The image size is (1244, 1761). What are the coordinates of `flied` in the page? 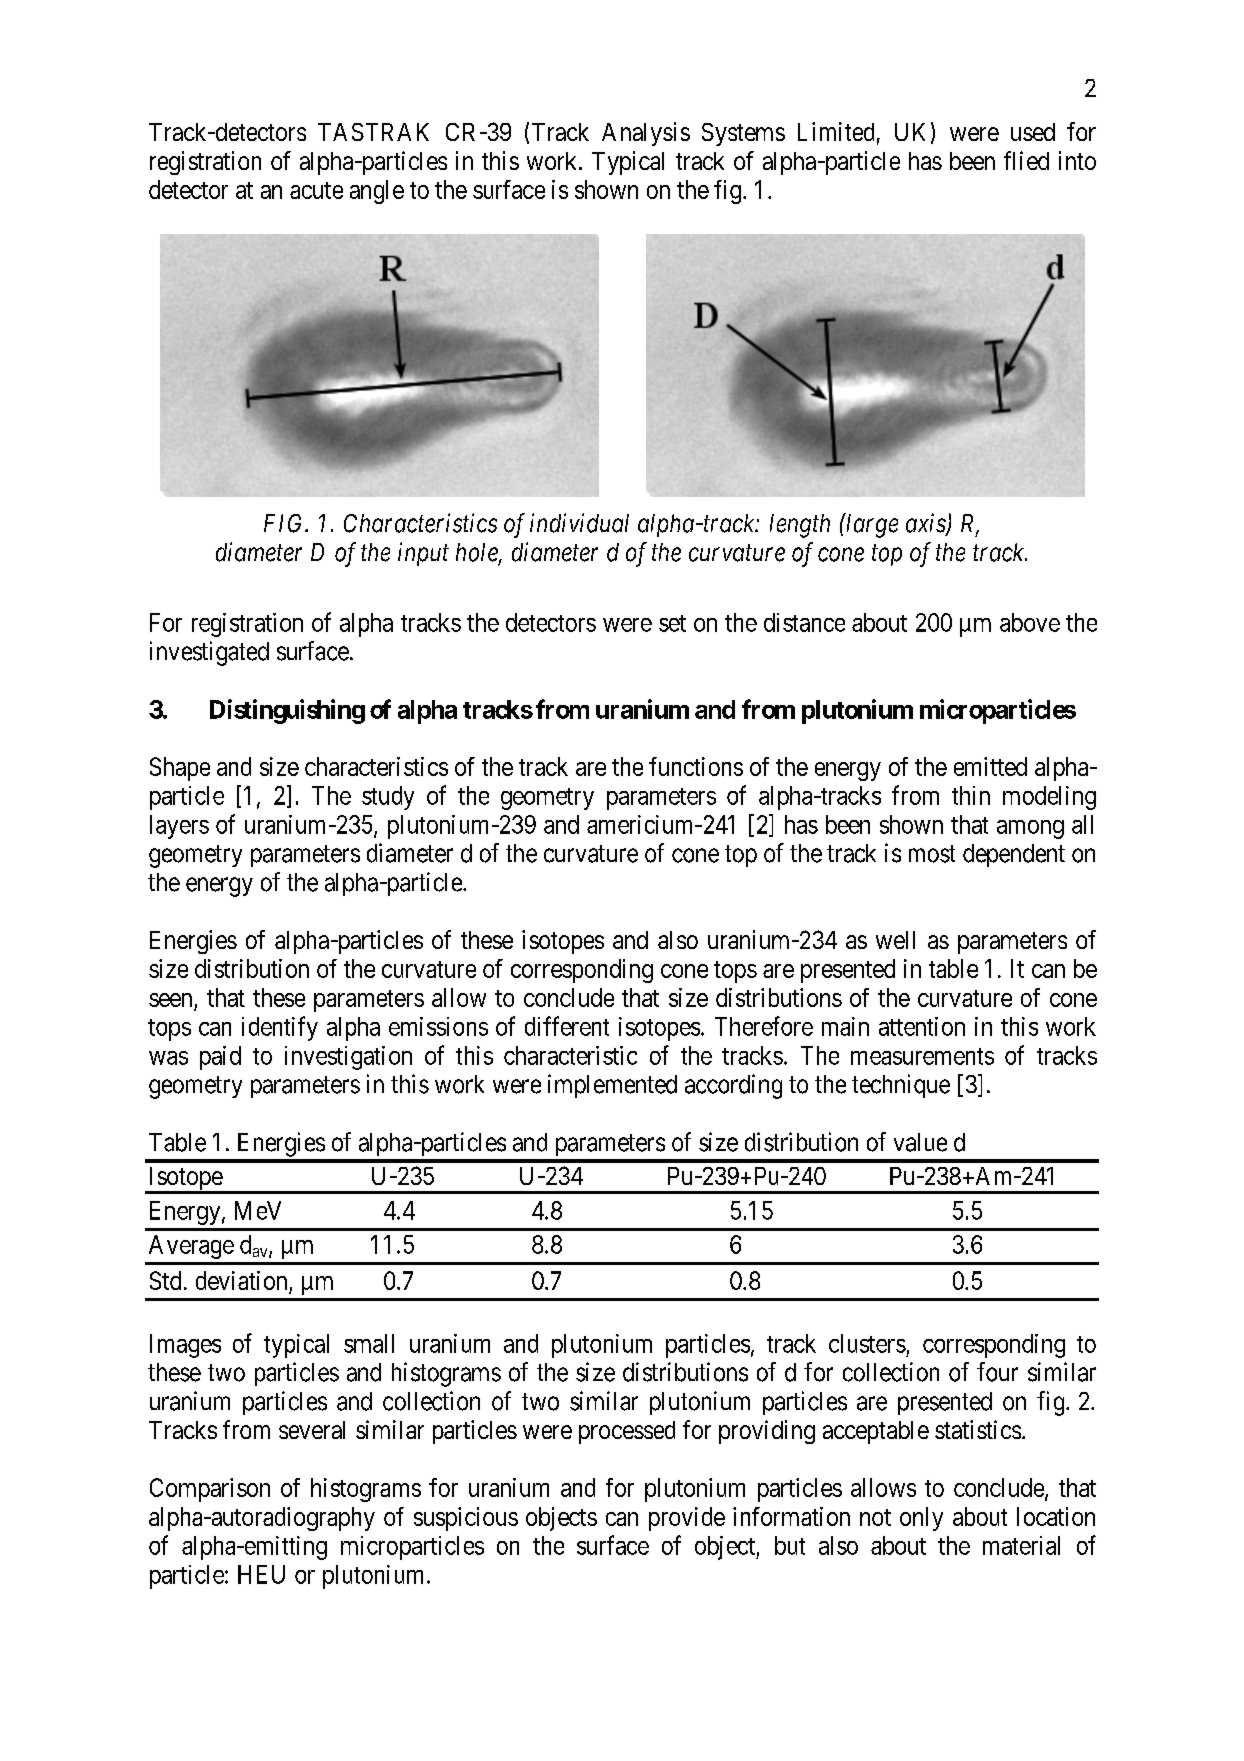 It's located at (1026, 160).
